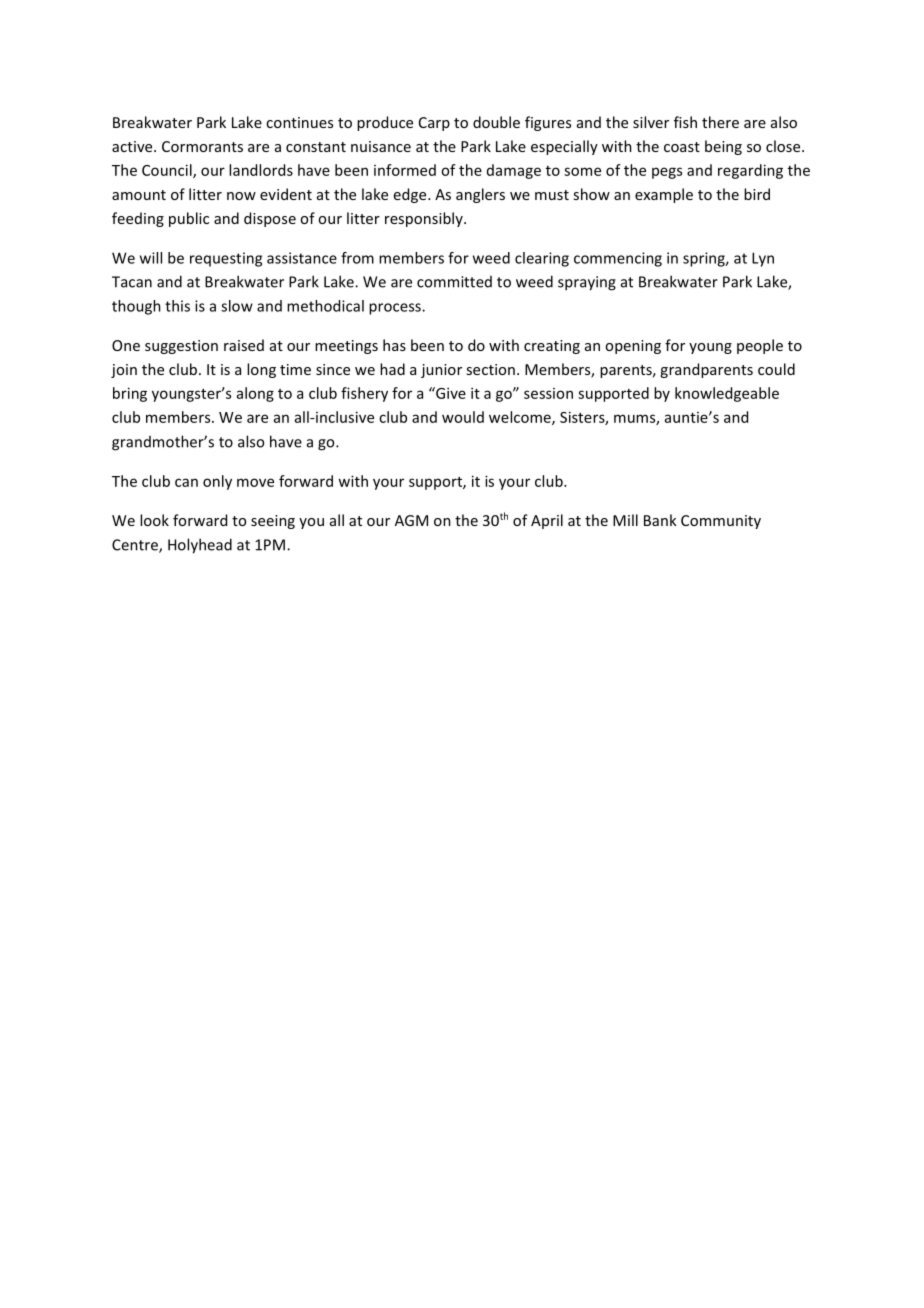 This screenshot has height=1308, width=924. Describe the element at coordinates (441, 371) in the screenshot. I see `junior` at that location.
